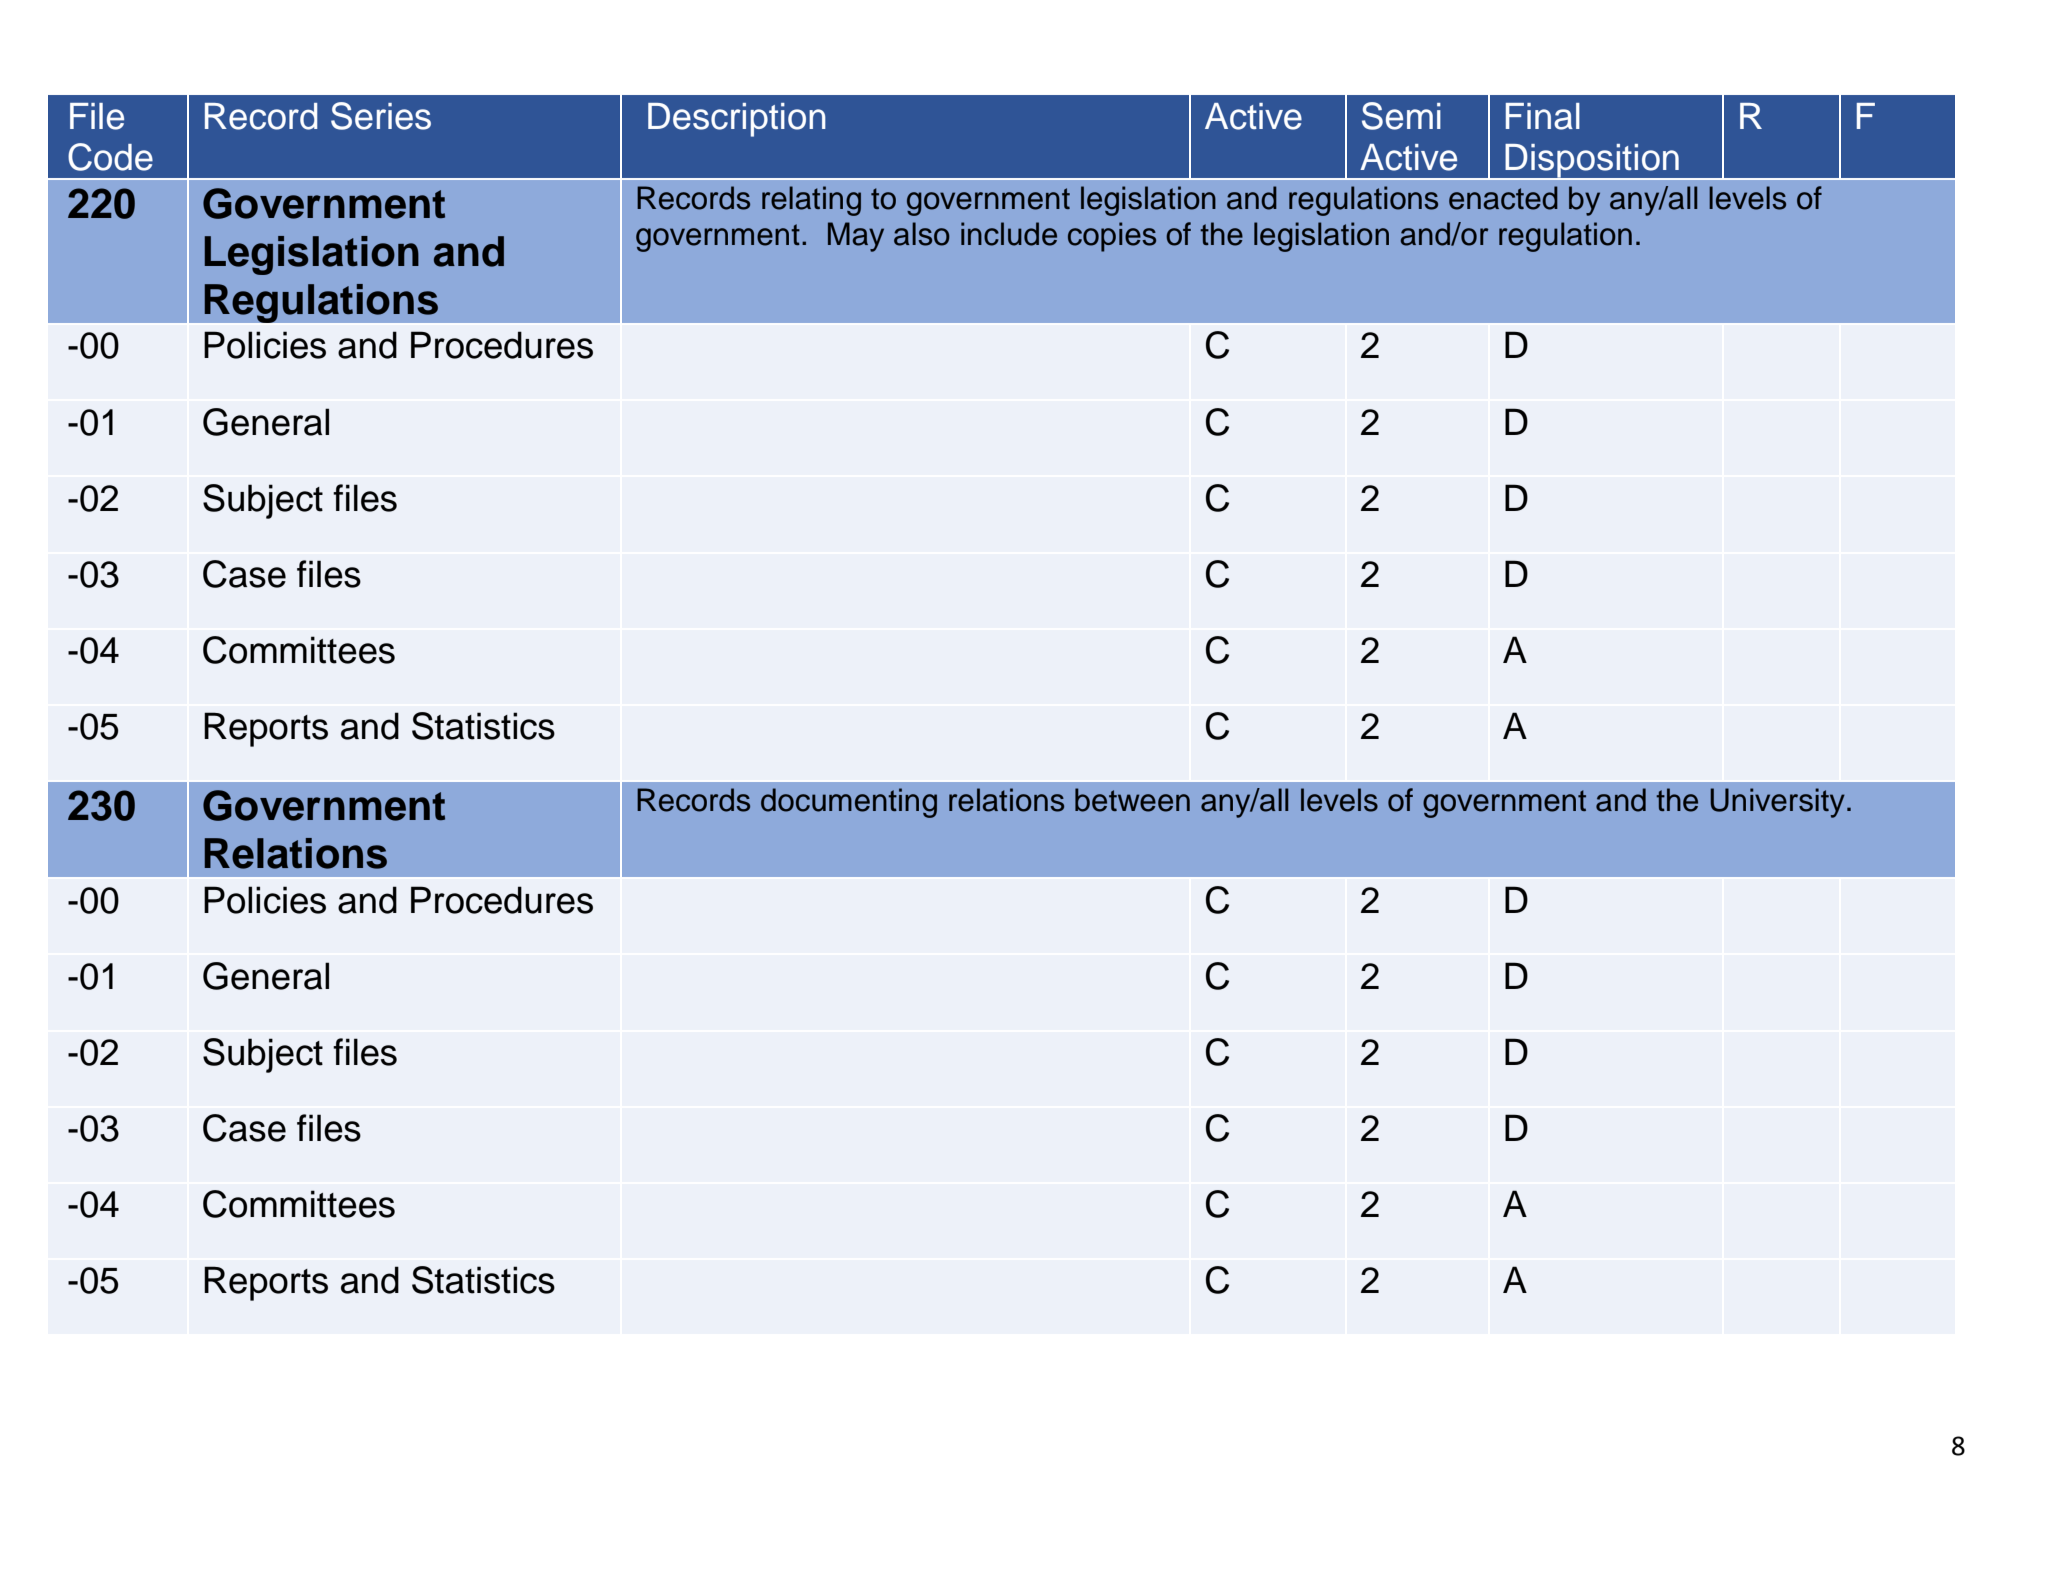 This screenshot has width=2059, height=1591. Describe the element at coordinates (1777, 803) in the screenshot. I see `University` at that location.
